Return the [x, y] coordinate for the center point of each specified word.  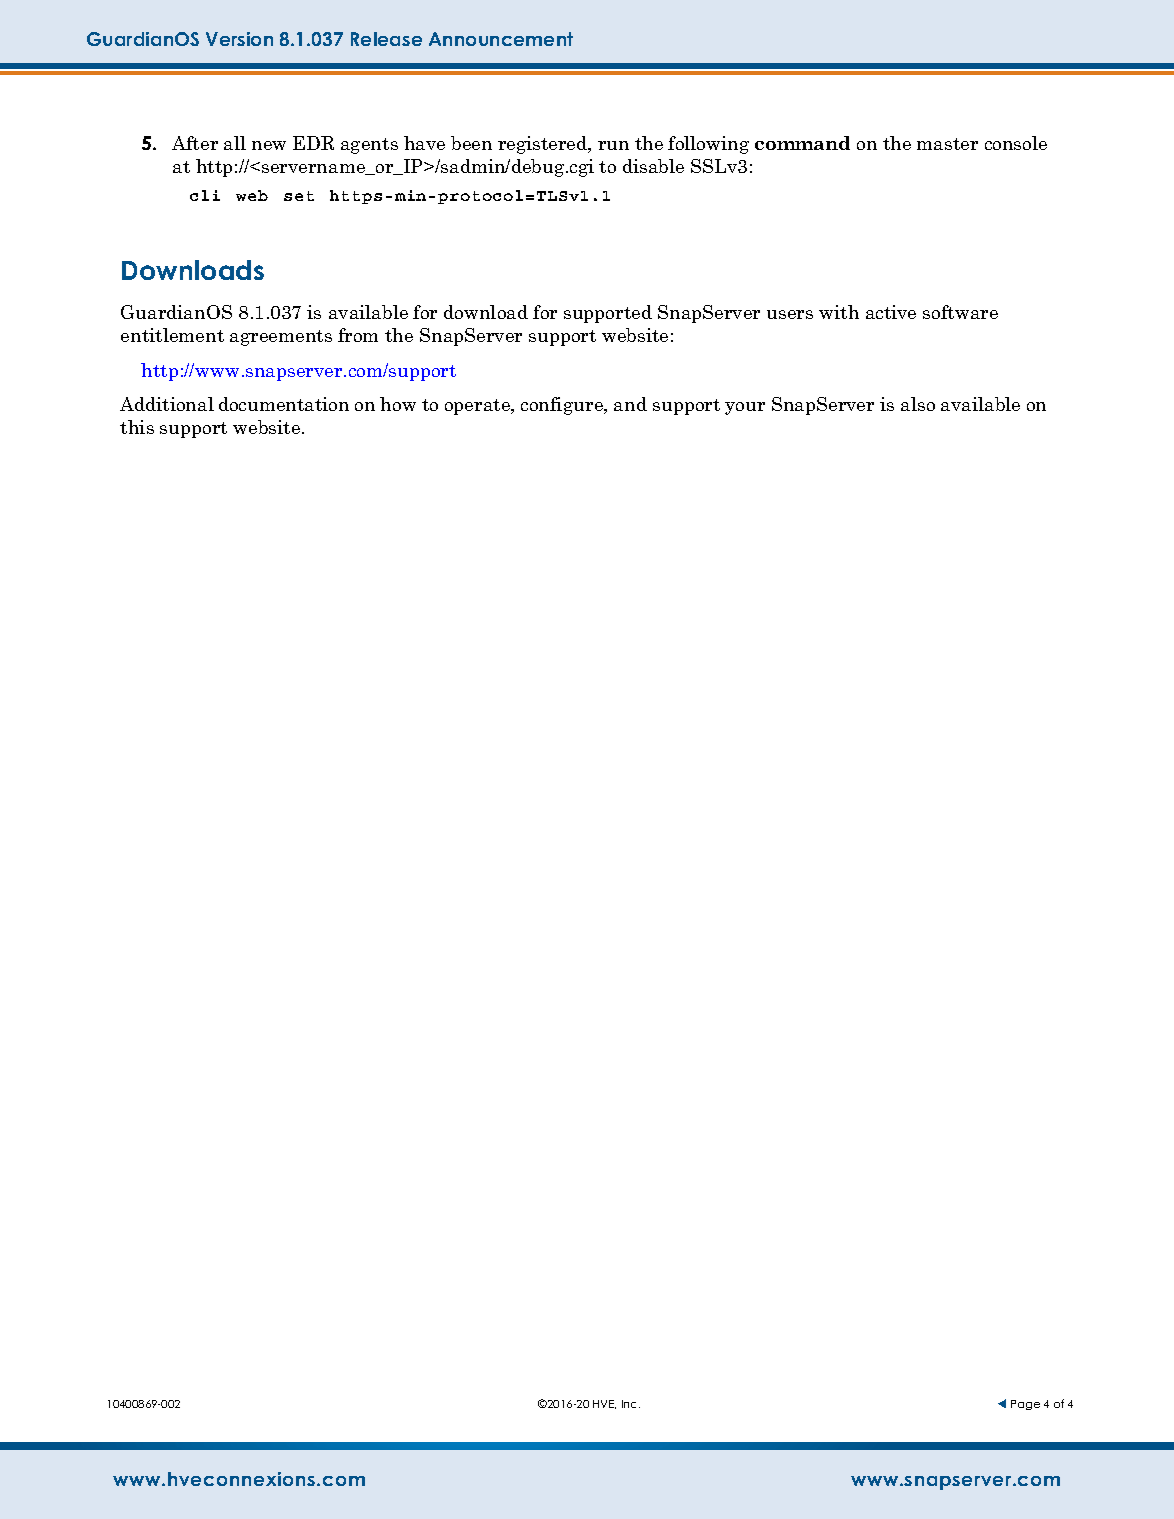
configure [563, 406]
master [947, 144]
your [745, 408]
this [137, 427]
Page [1025, 1405]
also [918, 404]
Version [239, 39]
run [613, 145]
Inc [631, 1404]
